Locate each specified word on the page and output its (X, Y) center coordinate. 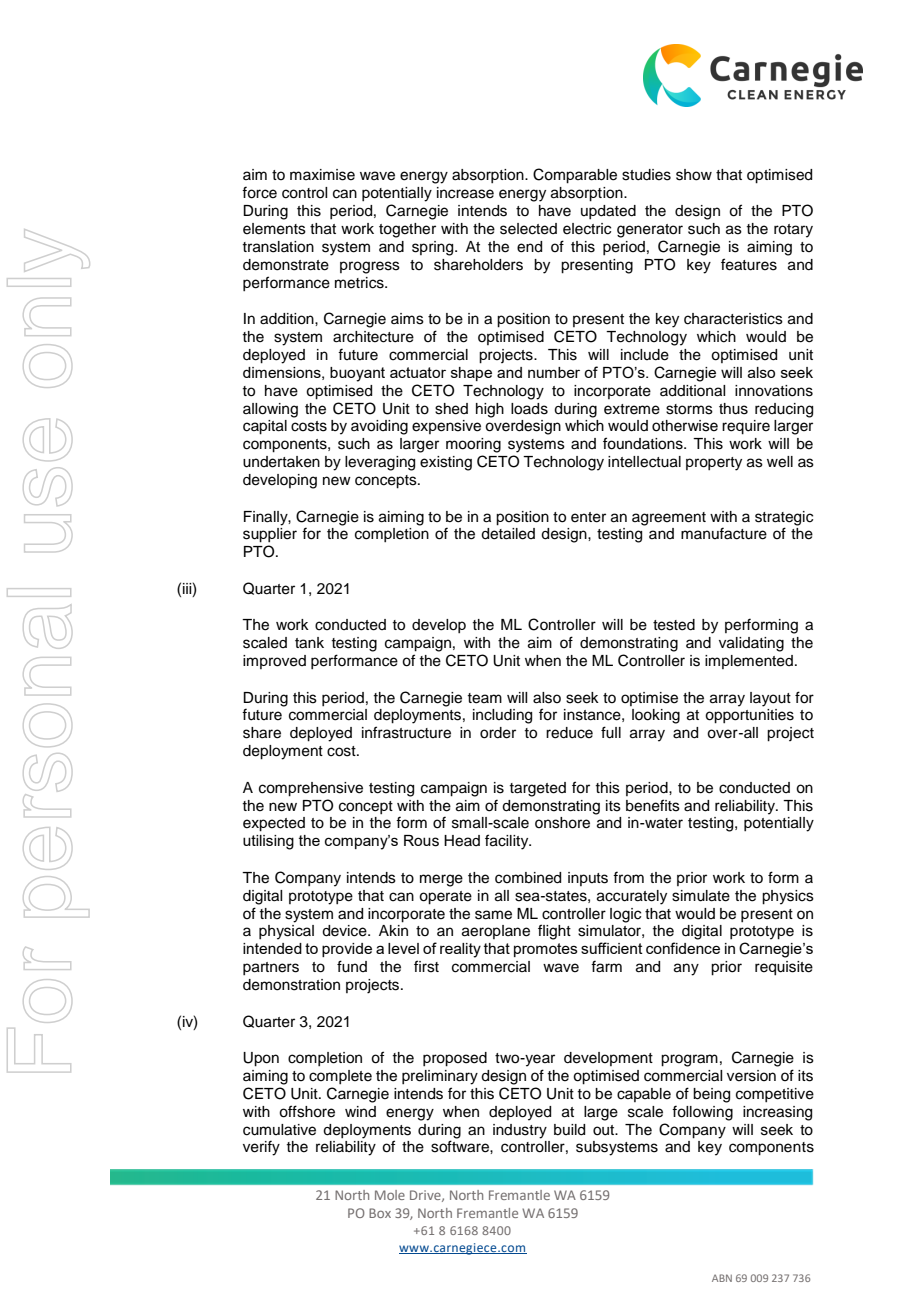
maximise (322, 175)
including (502, 716)
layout (770, 699)
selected (528, 229)
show (694, 175)
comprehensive (311, 789)
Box (380, 1213)
